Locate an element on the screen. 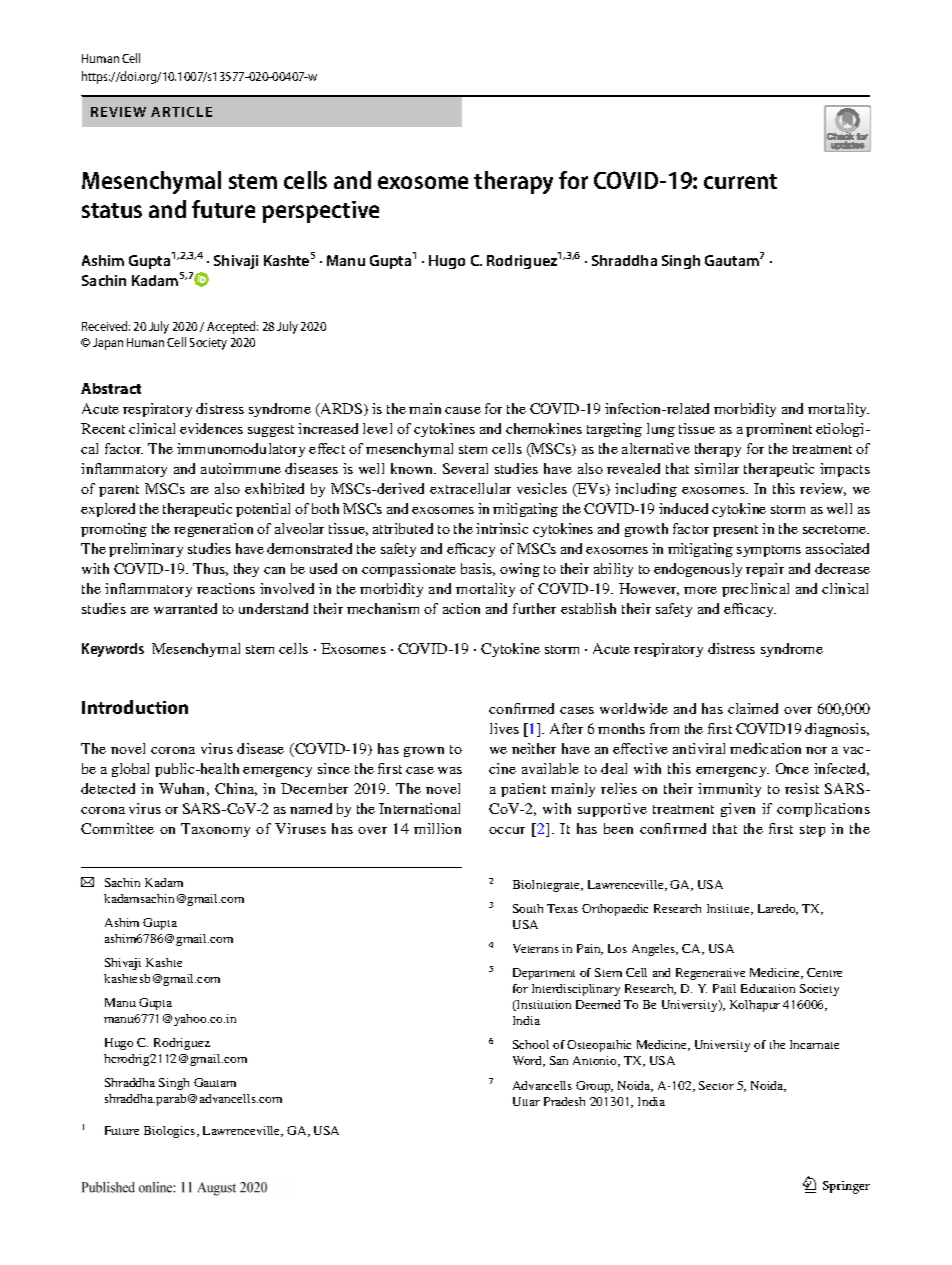 This screenshot has width=952, height=1265. ARTICLE is located at coordinates (181, 112).
